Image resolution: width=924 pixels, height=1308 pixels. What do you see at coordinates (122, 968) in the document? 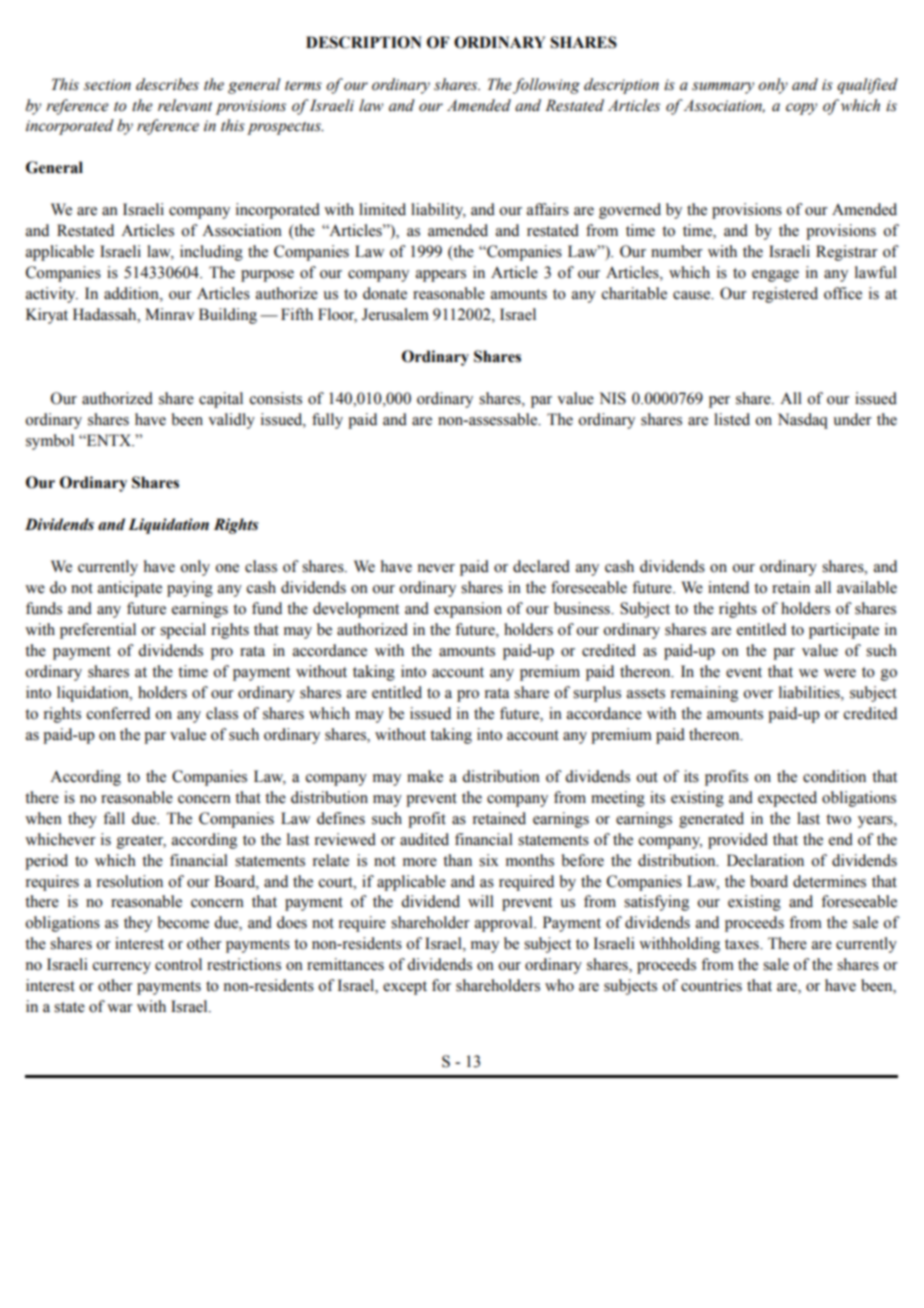
I see `currency` at bounding box center [122, 968].
